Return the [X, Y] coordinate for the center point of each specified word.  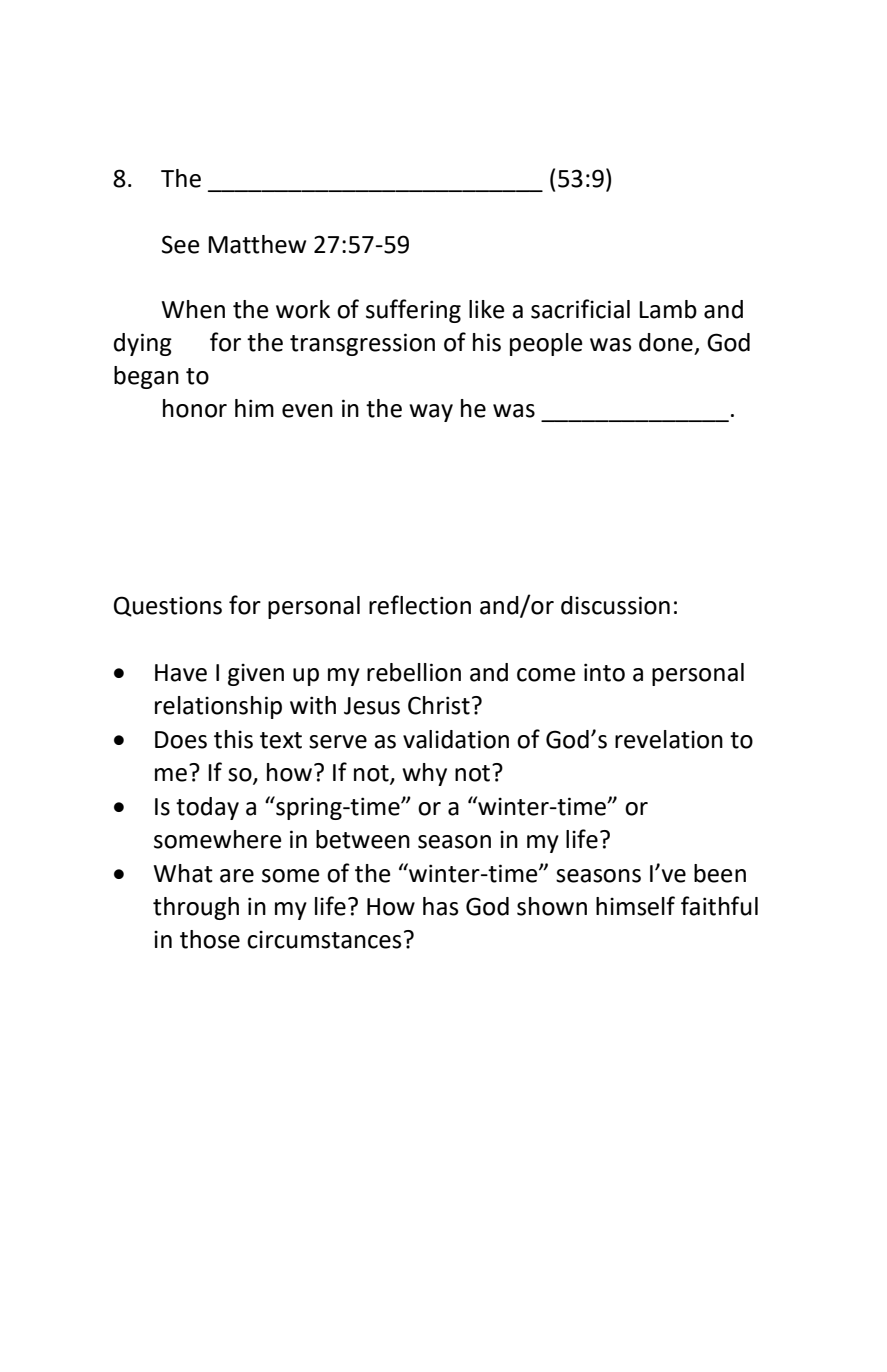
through [196, 908]
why [424, 774]
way [431, 413]
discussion [615, 605]
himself [635, 906]
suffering [413, 311]
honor [195, 408]
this [233, 739]
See [181, 244]
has [441, 906]
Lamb [668, 309]
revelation [669, 739]
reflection [420, 605]
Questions [168, 606]
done [666, 342]
